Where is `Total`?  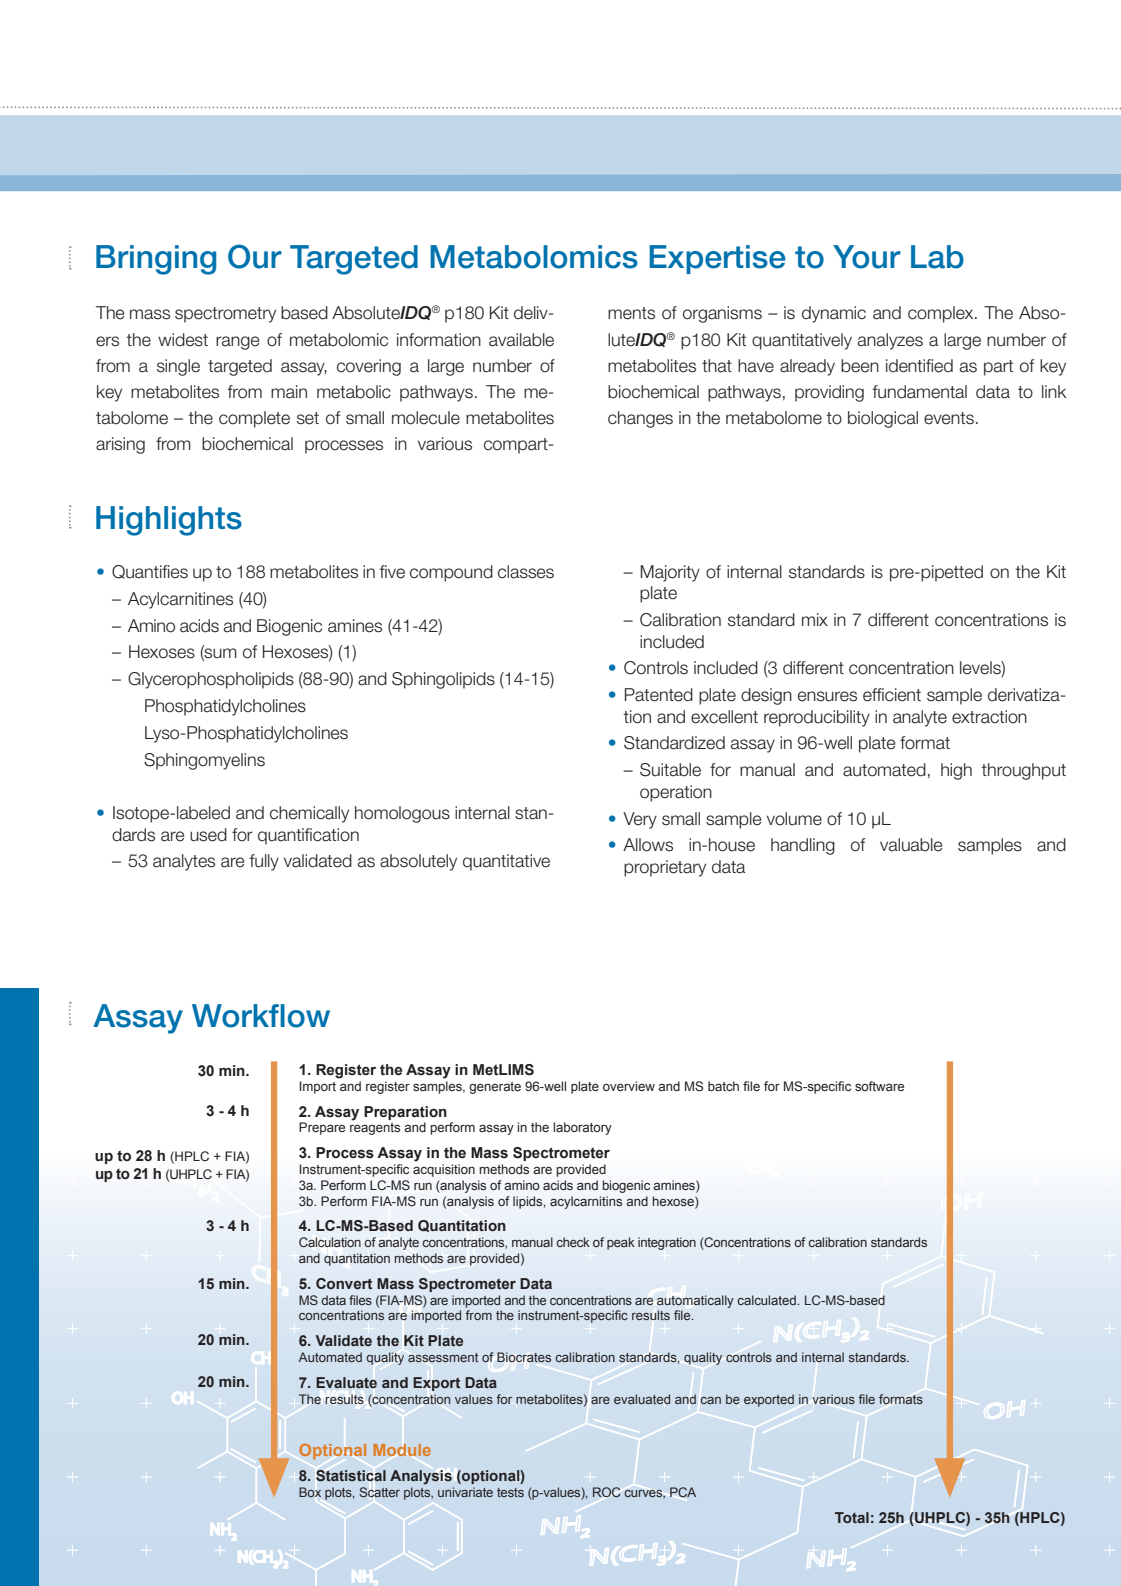
Total is located at coordinates (852, 1517).
